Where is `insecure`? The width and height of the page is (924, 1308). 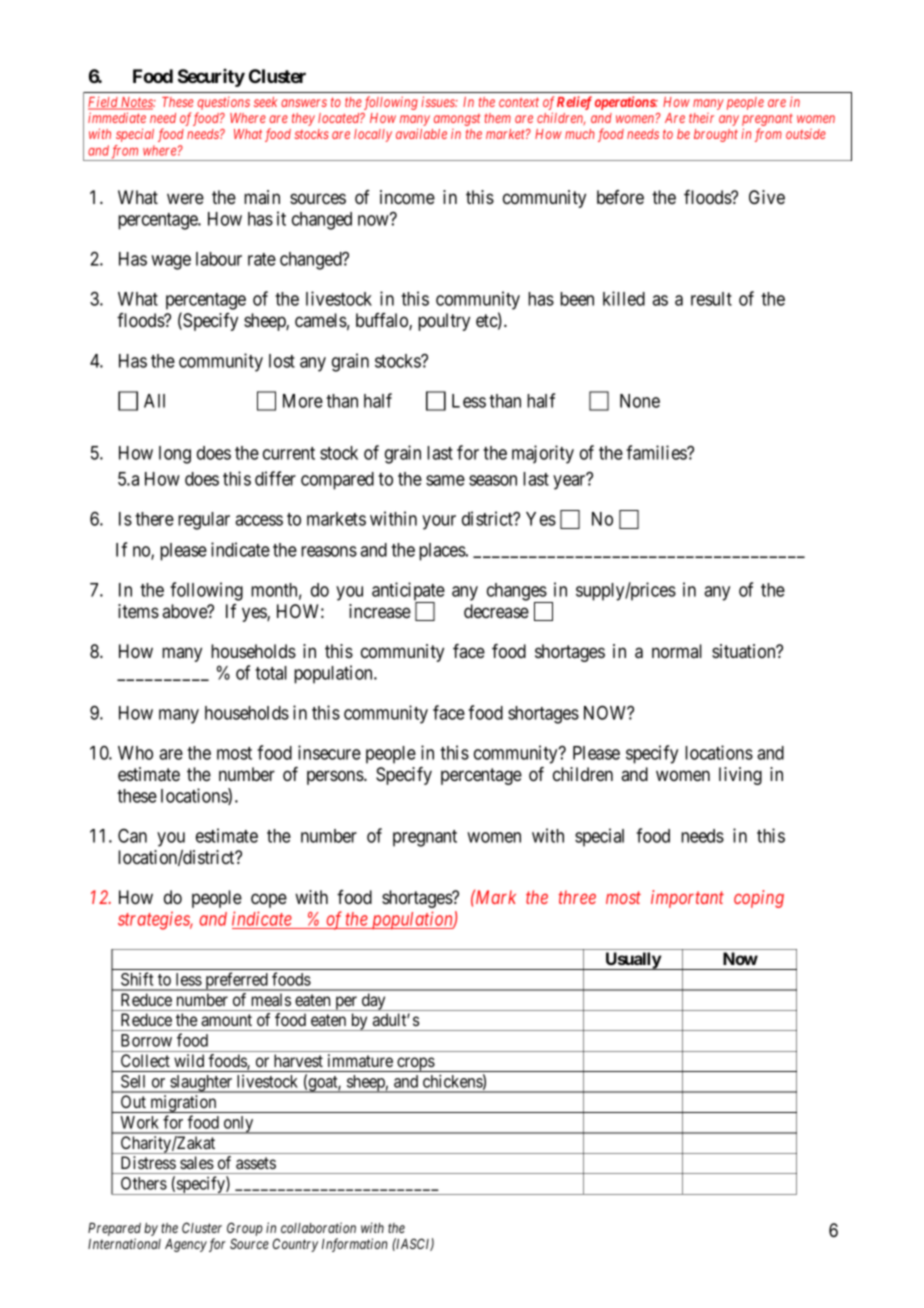 insecure is located at coordinates (329, 752).
